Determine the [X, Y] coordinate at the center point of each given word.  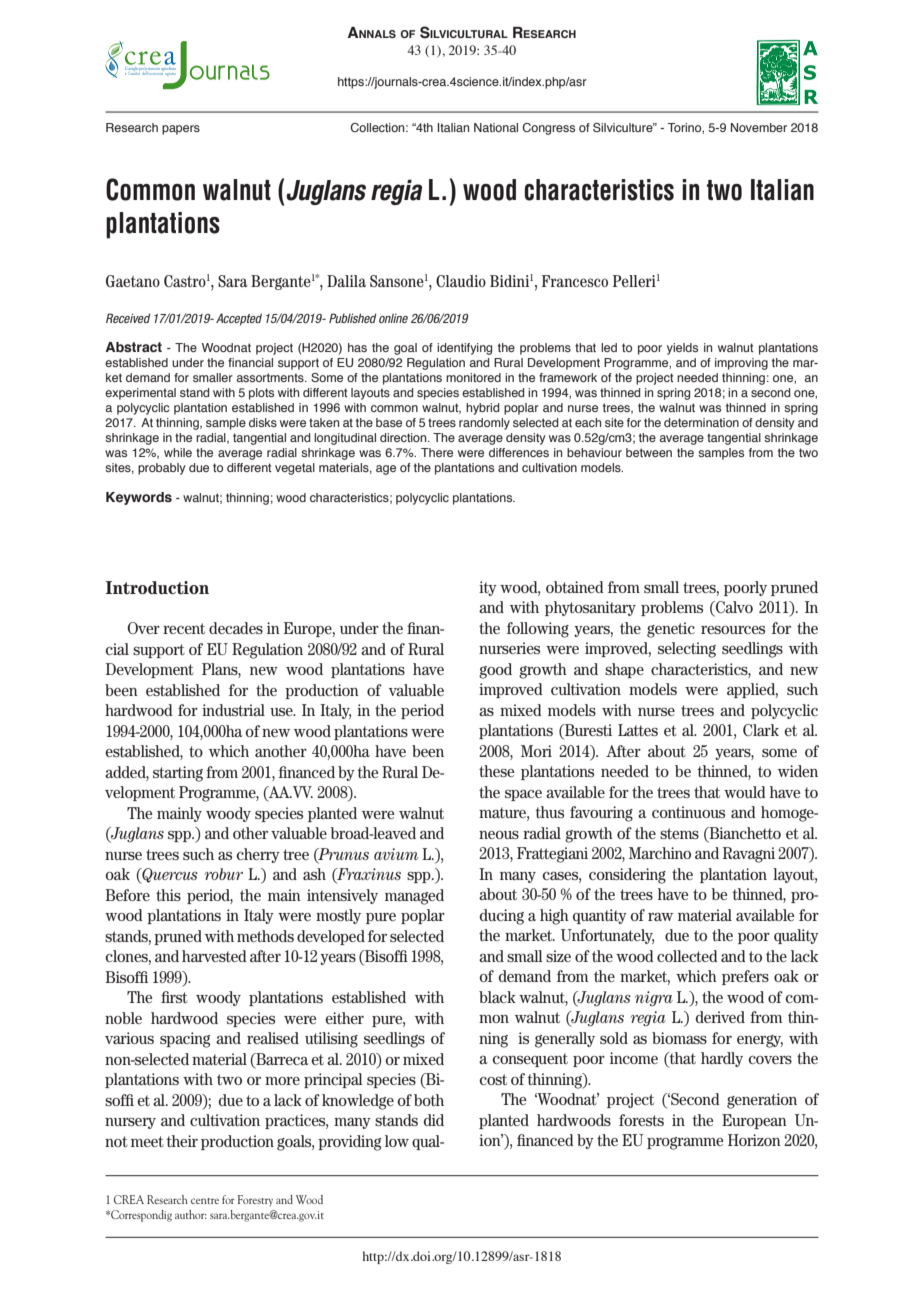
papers [181, 130]
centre [205, 1201]
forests [641, 1120]
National [496, 127]
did [434, 1120]
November [759, 127]
